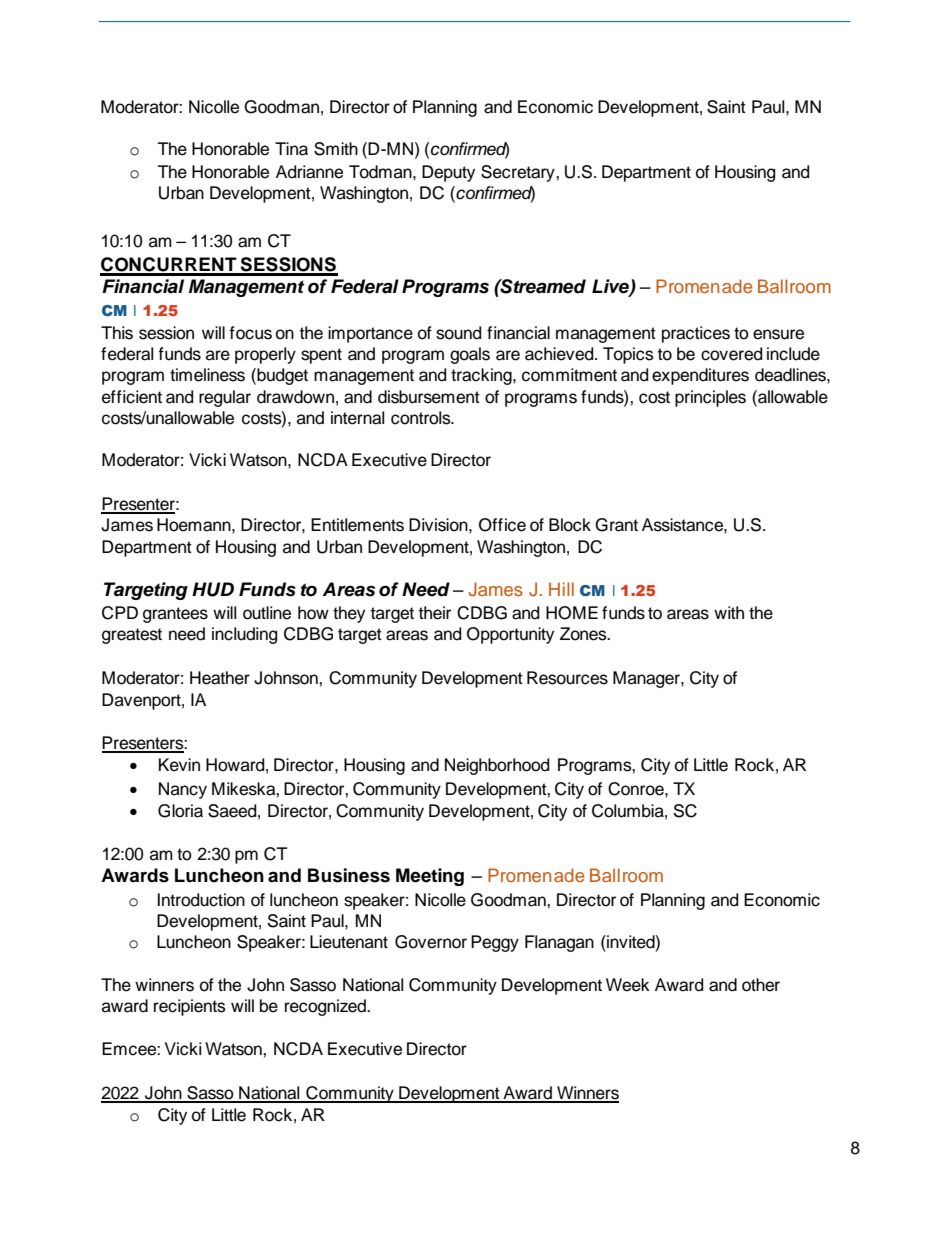  What do you see at coordinates (519, 173) in the page?
I see `Secretary` at bounding box center [519, 173].
